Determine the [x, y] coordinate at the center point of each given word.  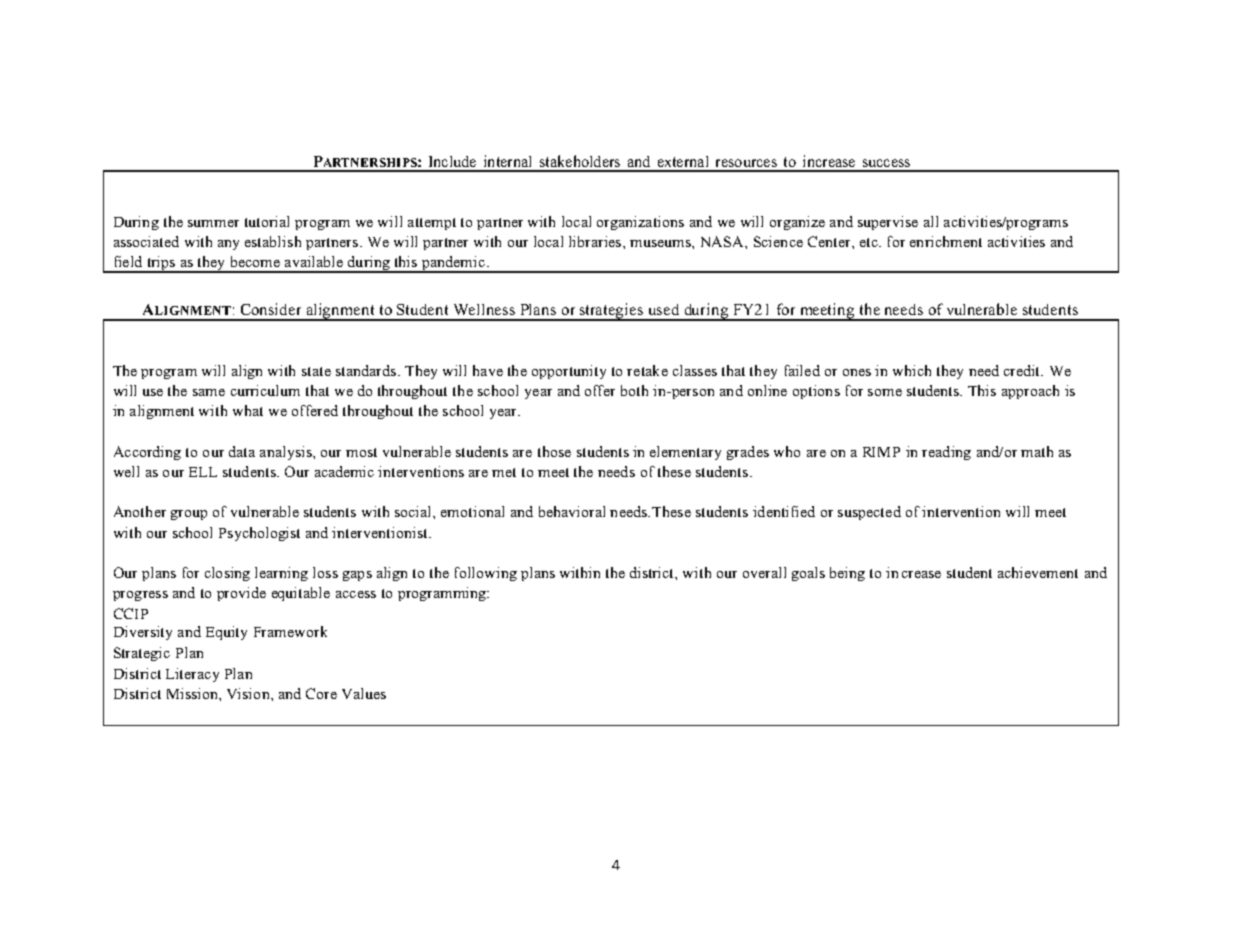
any [228, 245]
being [847, 574]
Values [364, 693]
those [554, 451]
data [242, 451]
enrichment [946, 241]
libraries [596, 241]
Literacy [192, 675]
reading [946, 453]
